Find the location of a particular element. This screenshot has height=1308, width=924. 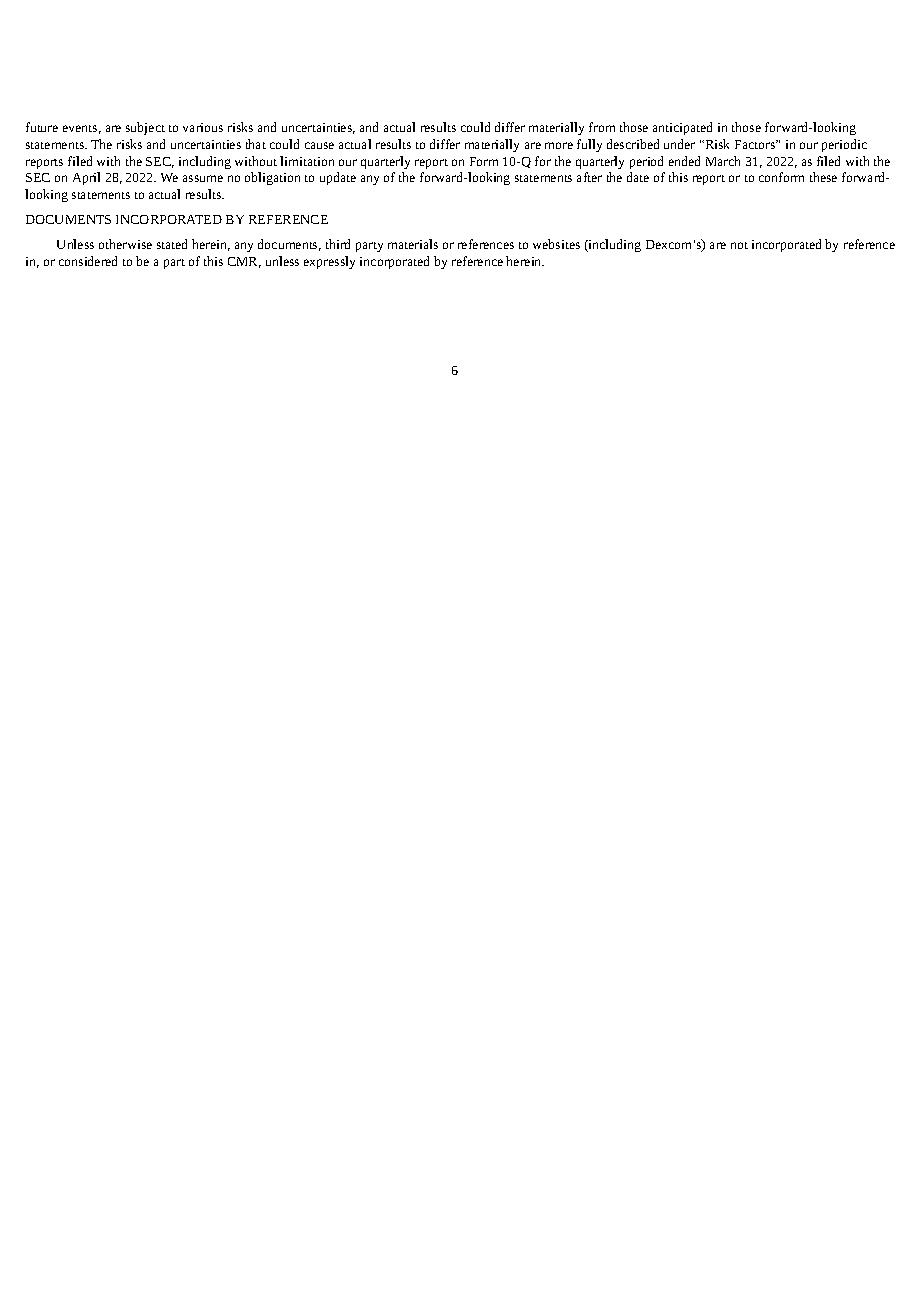

these is located at coordinates (823, 177).
